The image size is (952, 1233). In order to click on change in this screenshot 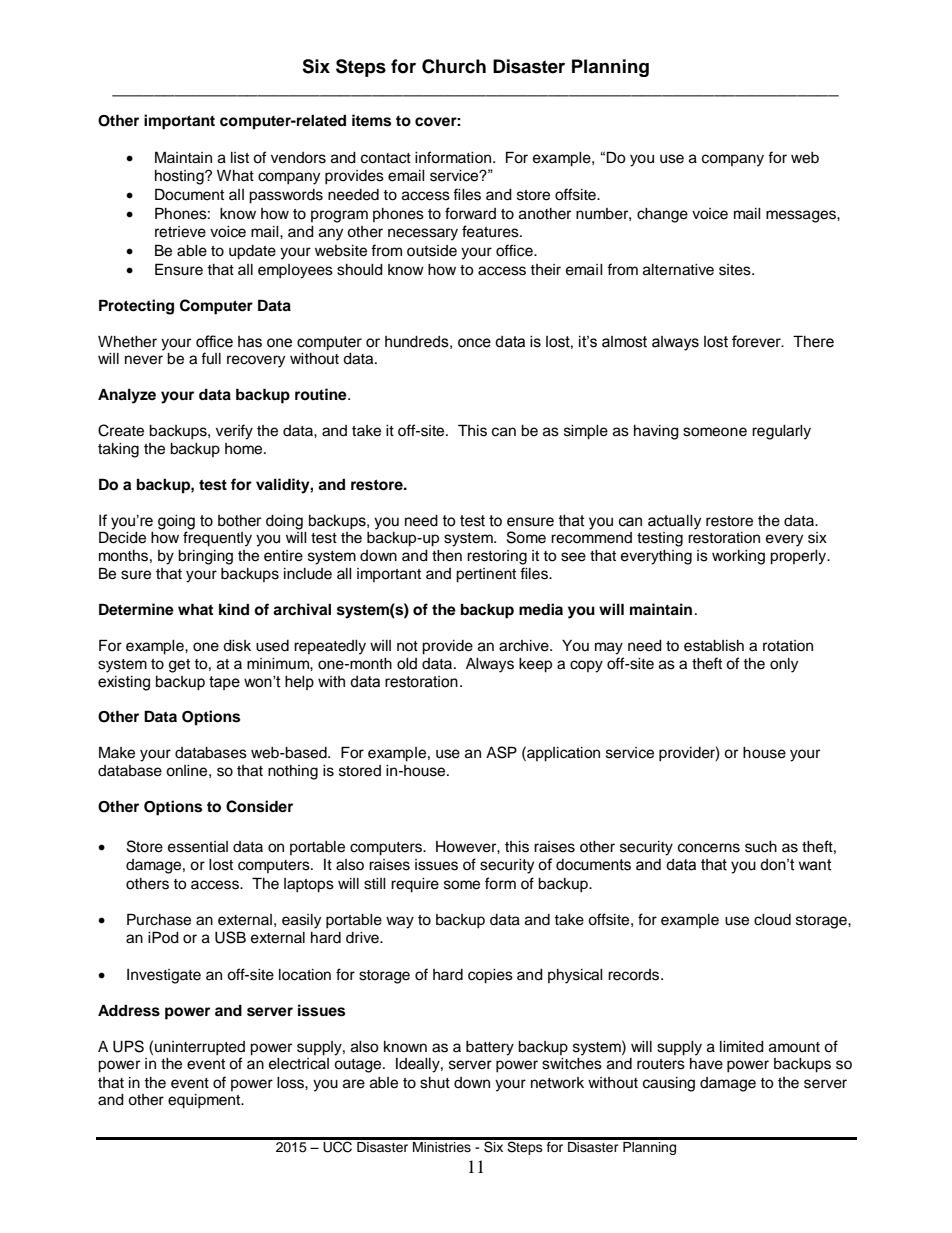, I will do `click(662, 215)`.
